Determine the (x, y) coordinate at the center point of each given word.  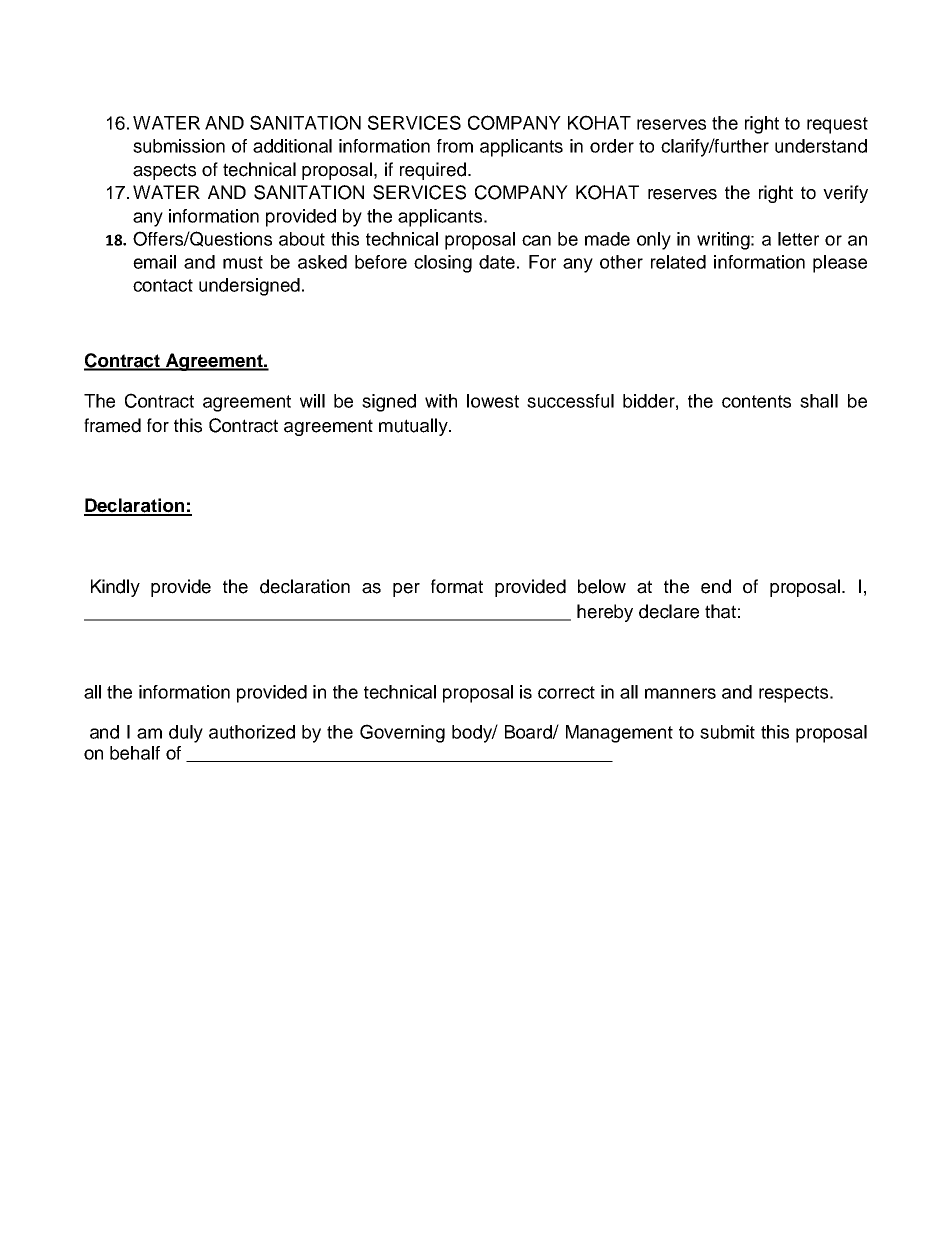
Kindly (115, 588)
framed (112, 425)
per (406, 590)
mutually (414, 427)
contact (163, 285)
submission (179, 146)
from (455, 146)
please (840, 264)
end (716, 586)
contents (756, 401)
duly (186, 734)
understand (821, 146)
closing (443, 264)
